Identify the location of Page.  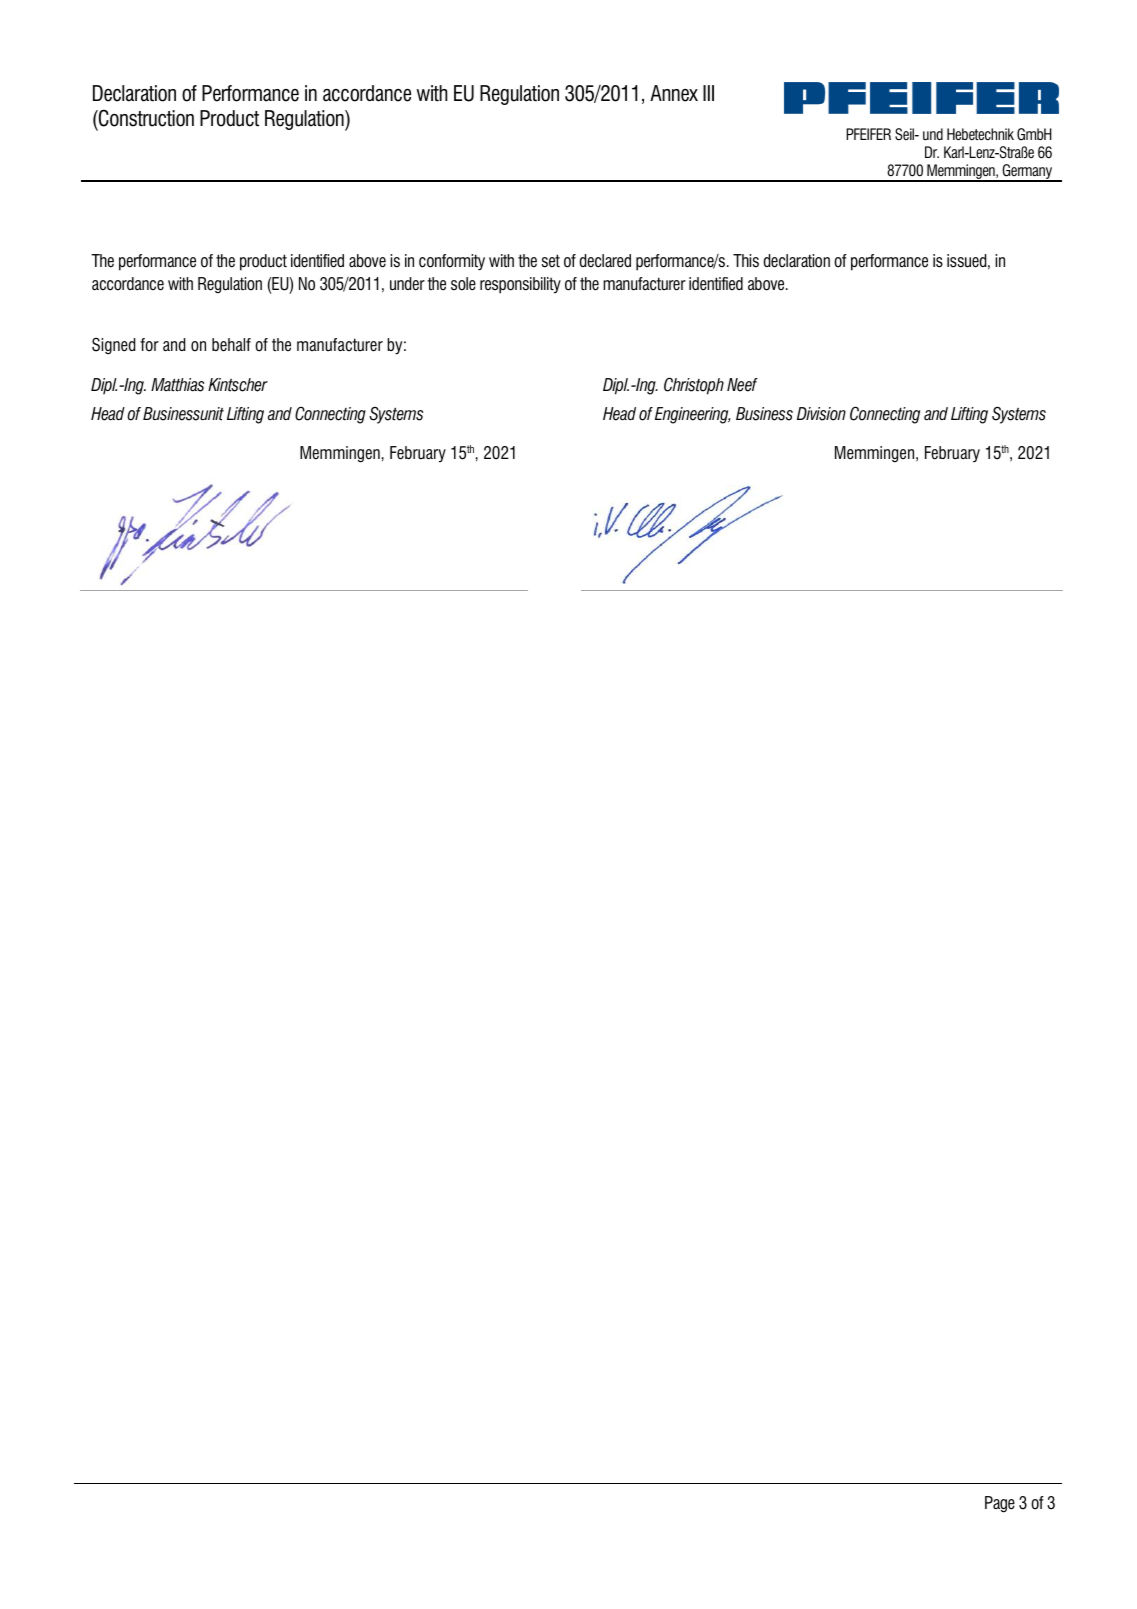
(1000, 1504).
